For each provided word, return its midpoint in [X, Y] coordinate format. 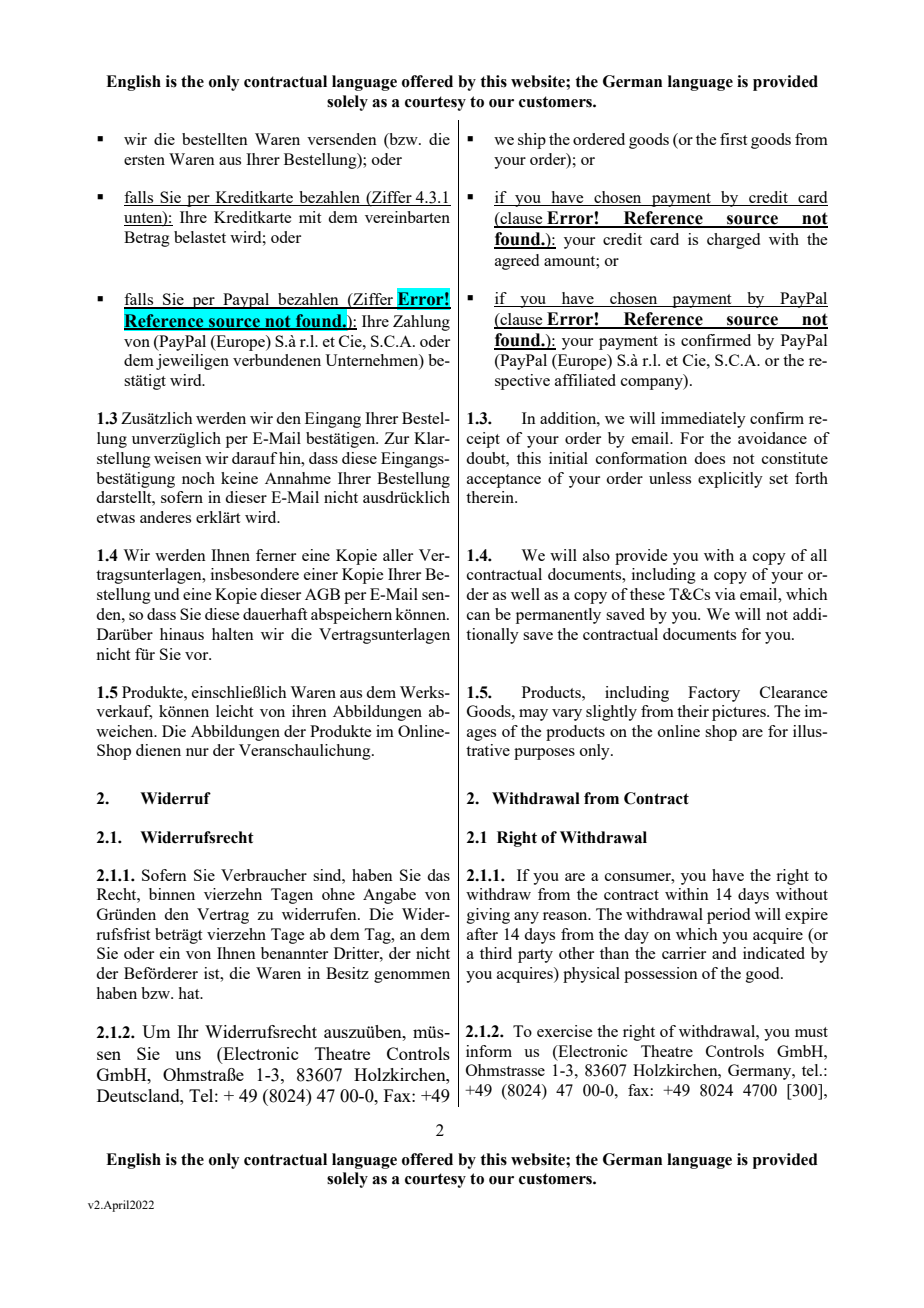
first [733, 139]
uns [188, 1055]
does [709, 458]
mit [310, 217]
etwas [116, 518]
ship [532, 141]
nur [197, 752]
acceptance [504, 481]
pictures [740, 713]
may [533, 715]
